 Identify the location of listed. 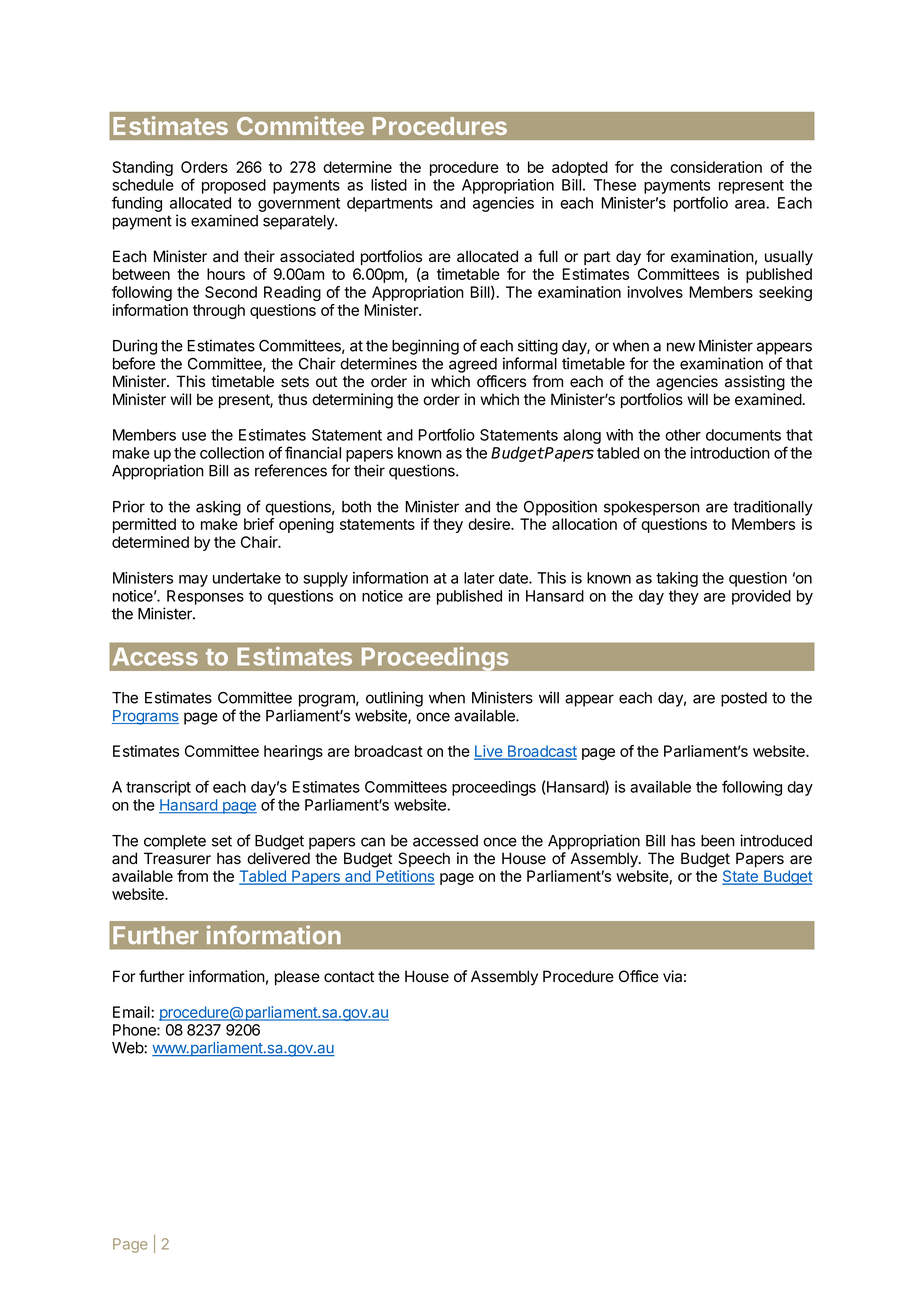
(389, 185).
